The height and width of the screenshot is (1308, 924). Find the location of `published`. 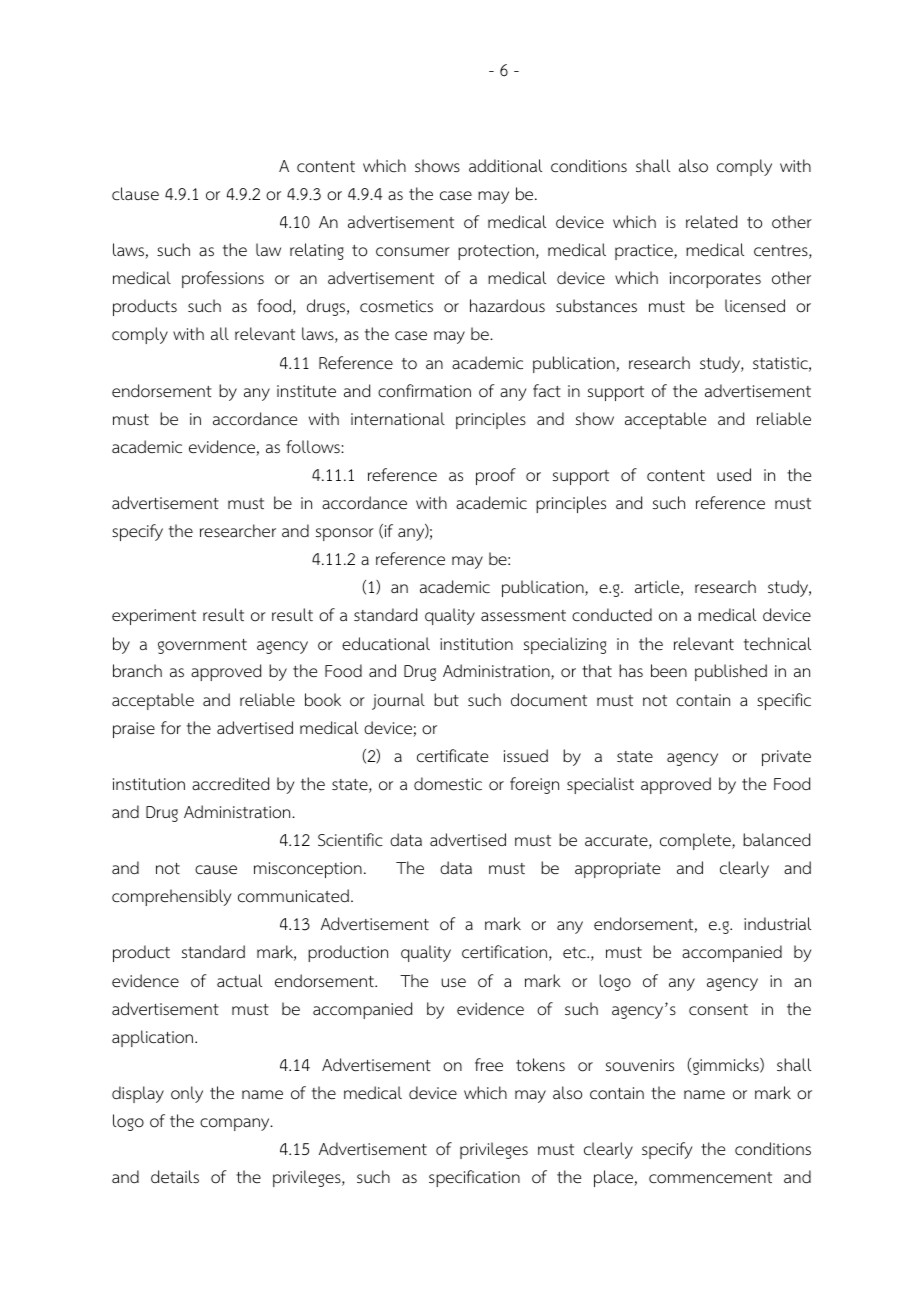

published is located at coordinates (731, 672).
